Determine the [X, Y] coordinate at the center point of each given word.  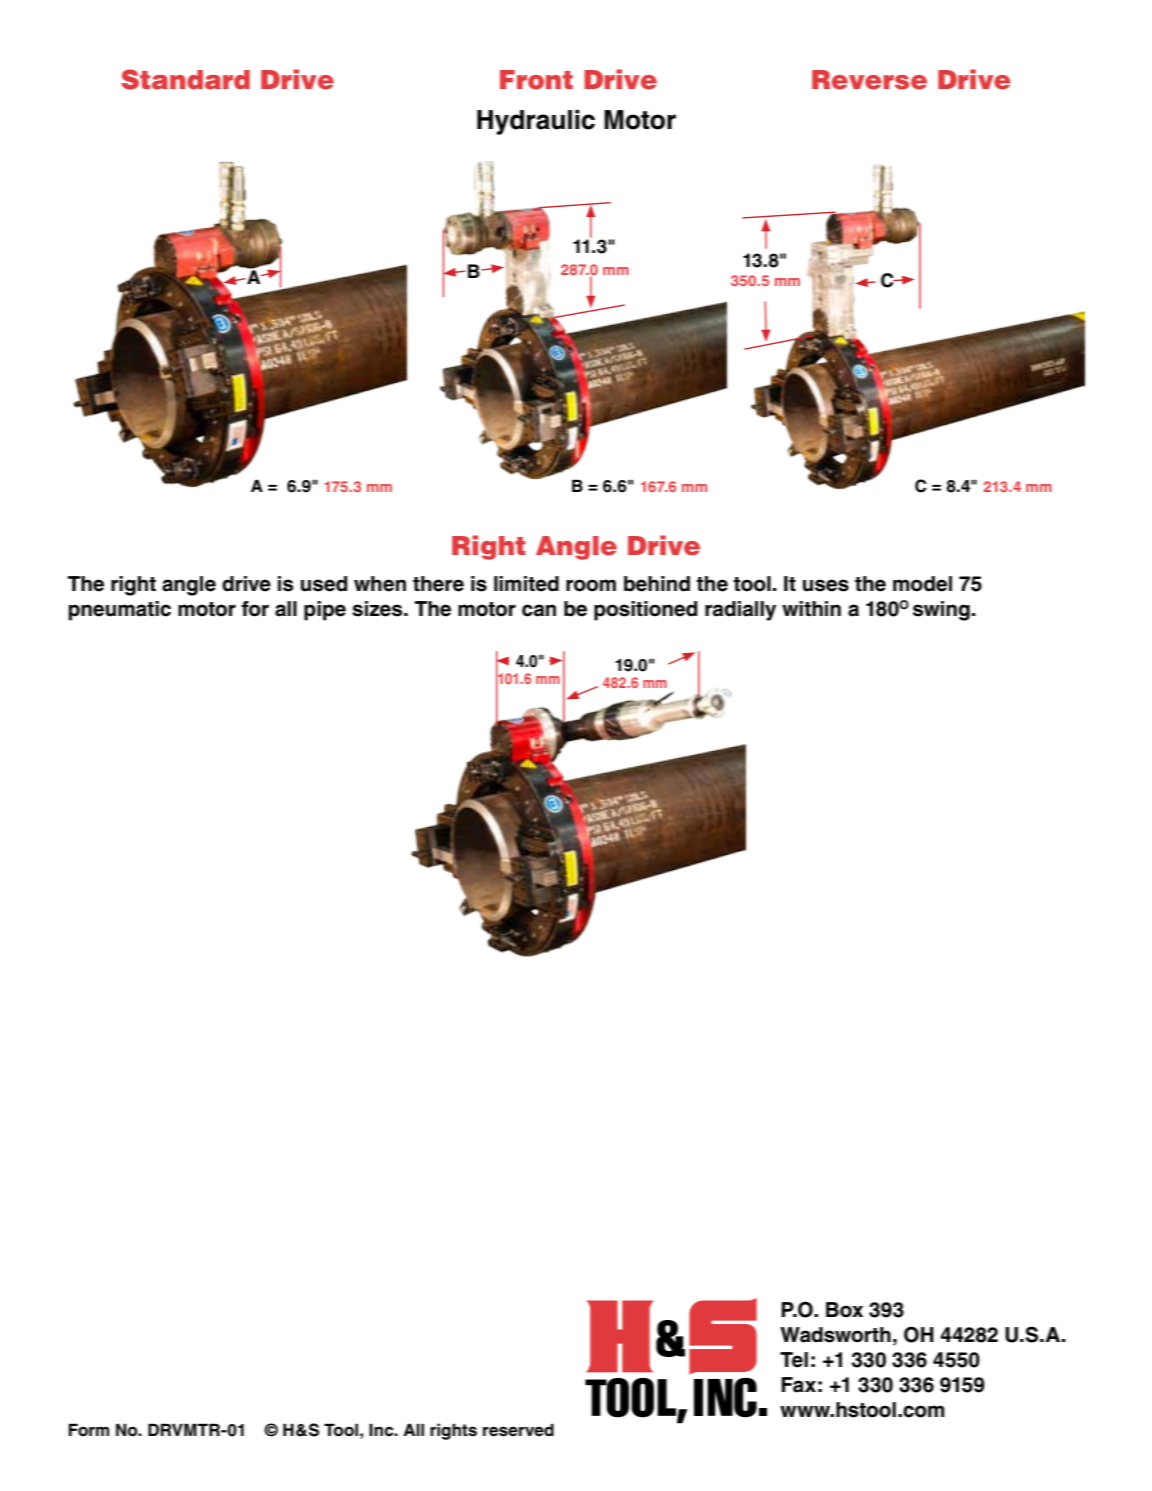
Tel [794, 1360]
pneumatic [120, 611]
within [811, 608]
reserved [518, 1430]
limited [526, 584]
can [539, 610]
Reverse [869, 80]
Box [844, 1310]
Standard [185, 79]
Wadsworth [835, 1335]
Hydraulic [536, 122]
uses [826, 585]
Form [89, 1429]
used [324, 584]
